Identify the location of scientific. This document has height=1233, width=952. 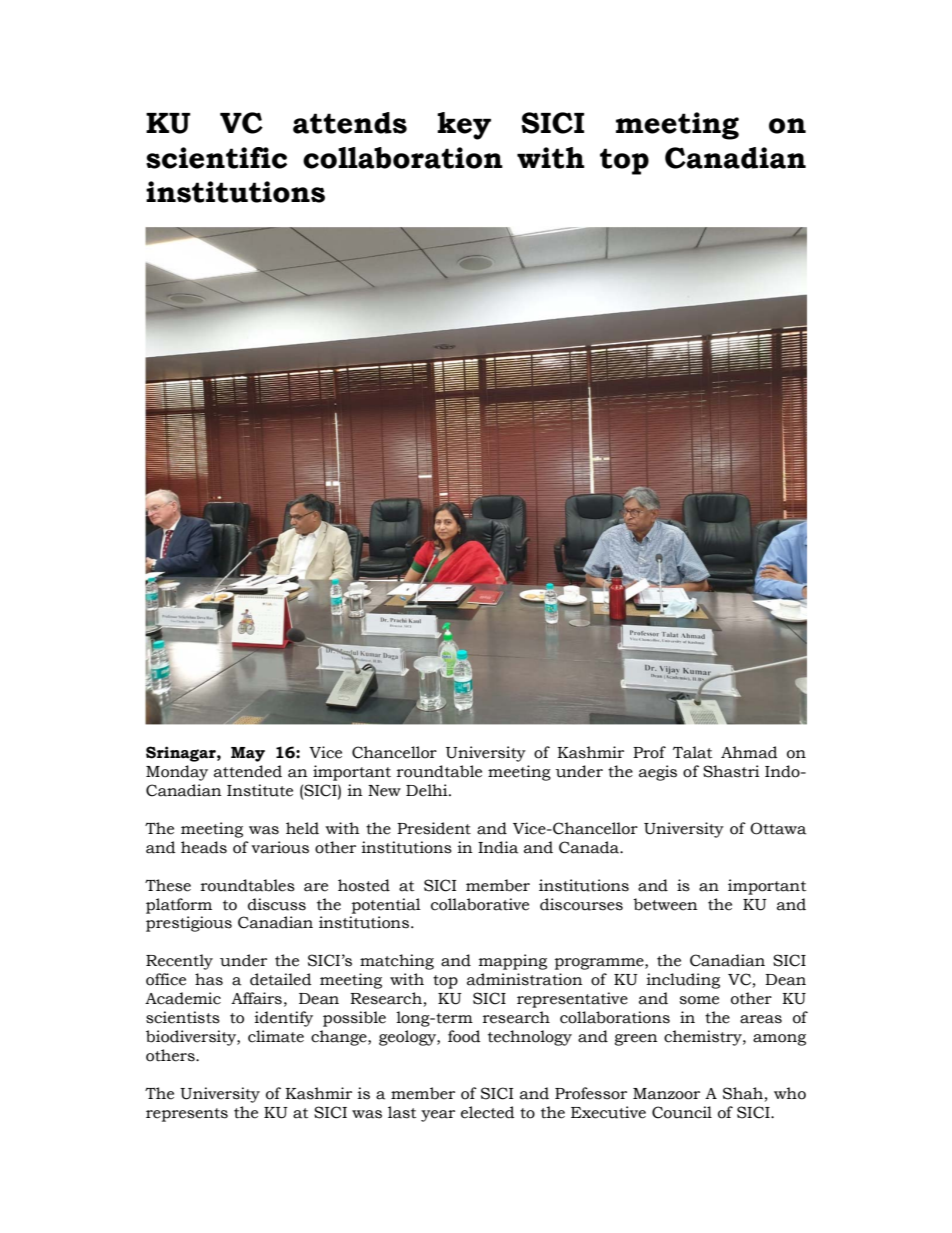
(216, 158).
